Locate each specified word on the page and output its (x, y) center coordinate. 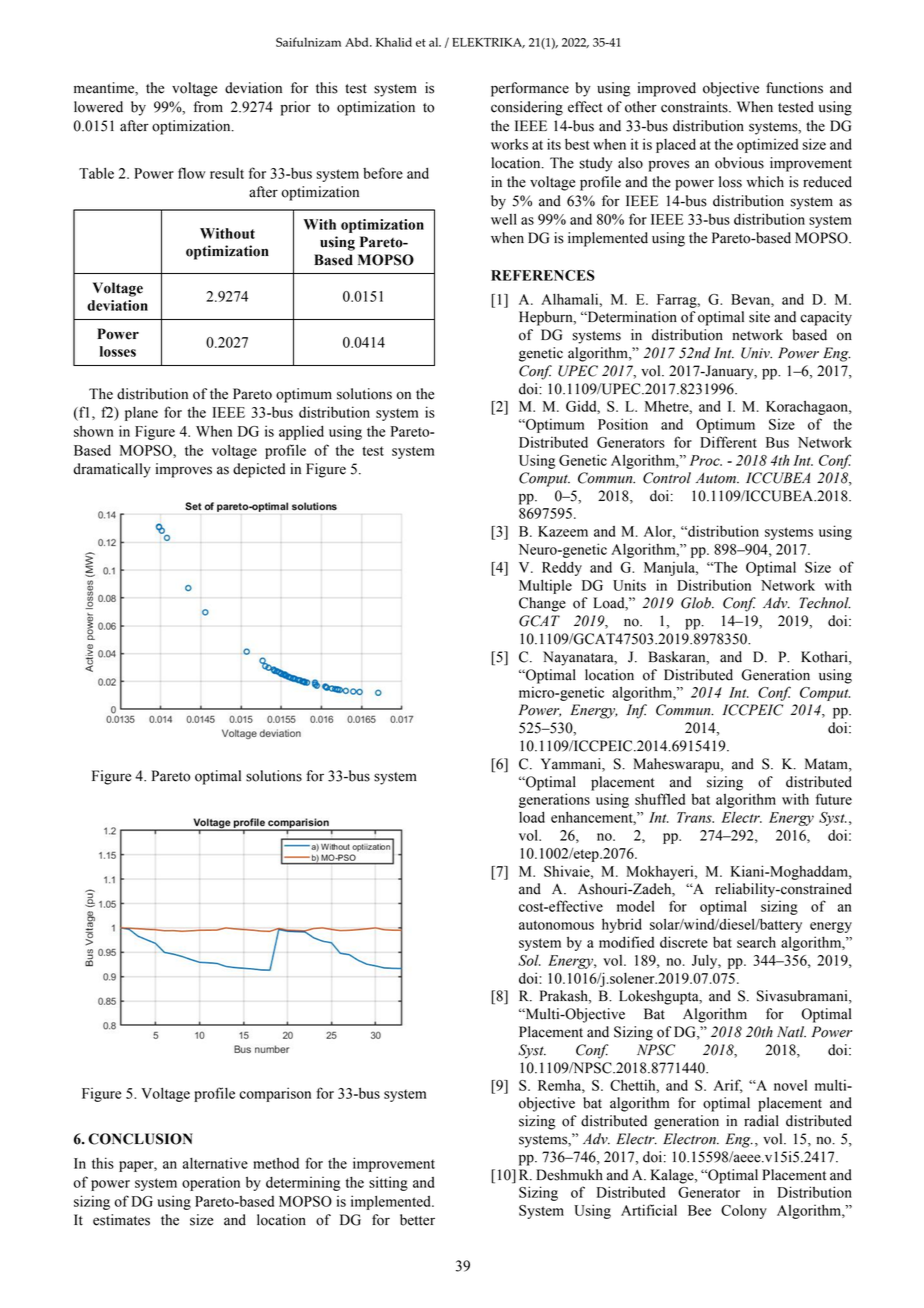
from (208, 107)
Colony (744, 1212)
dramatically (112, 470)
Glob (697, 603)
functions (794, 88)
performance (530, 89)
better (417, 1220)
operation (211, 1183)
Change (542, 604)
